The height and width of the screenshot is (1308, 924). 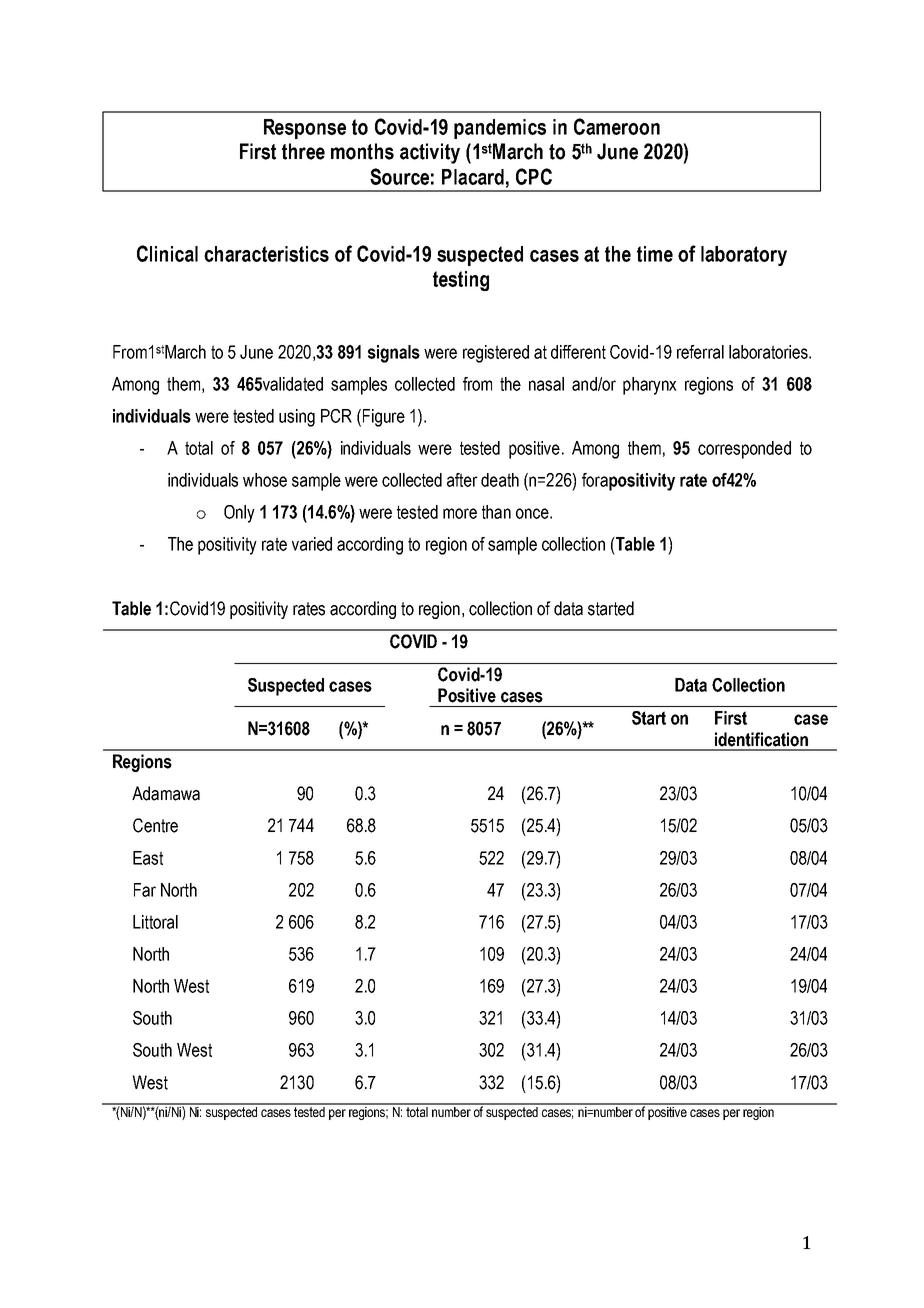 I want to click on Littoral, so click(x=155, y=922).
